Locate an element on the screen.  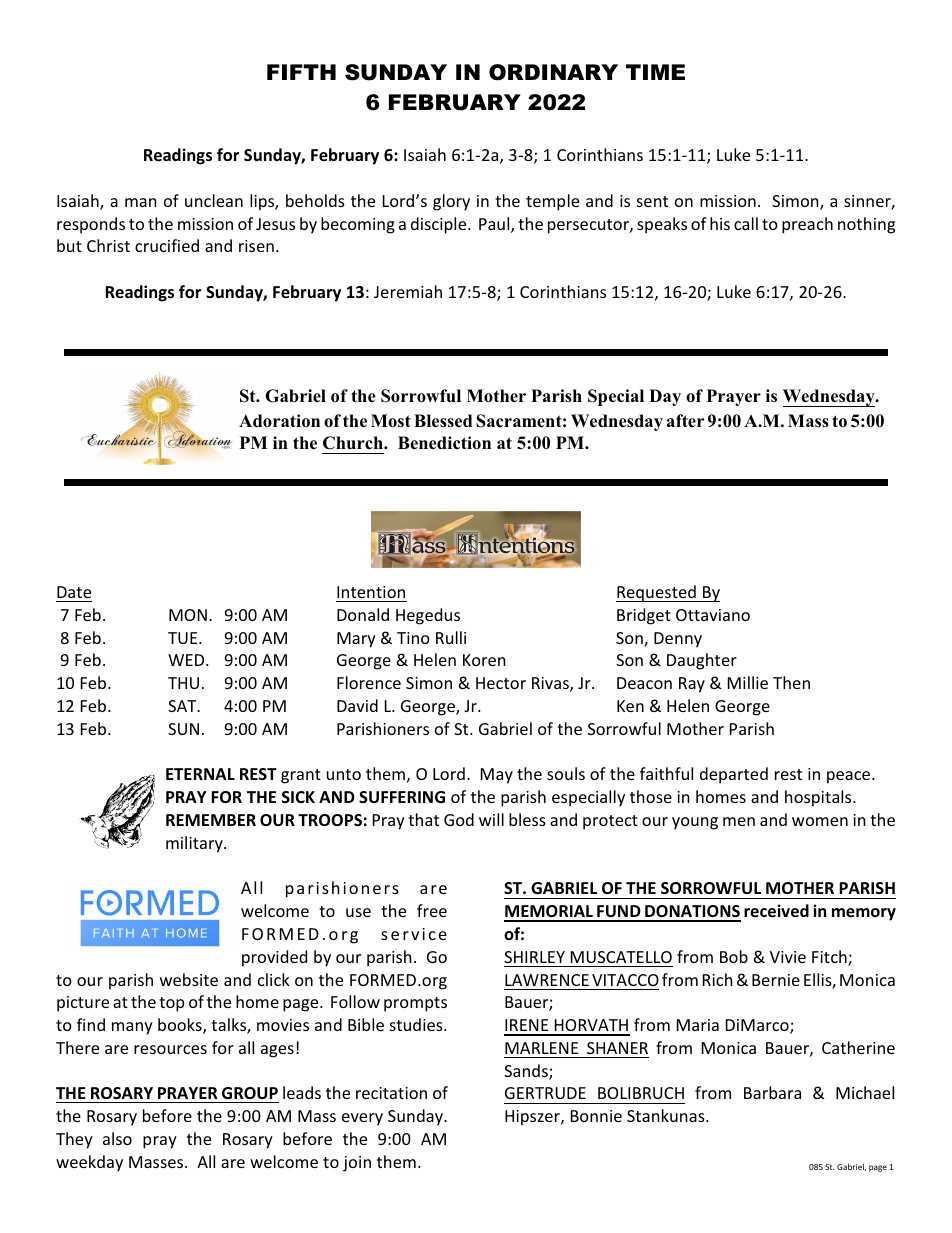
TUE is located at coordinates (184, 638).
